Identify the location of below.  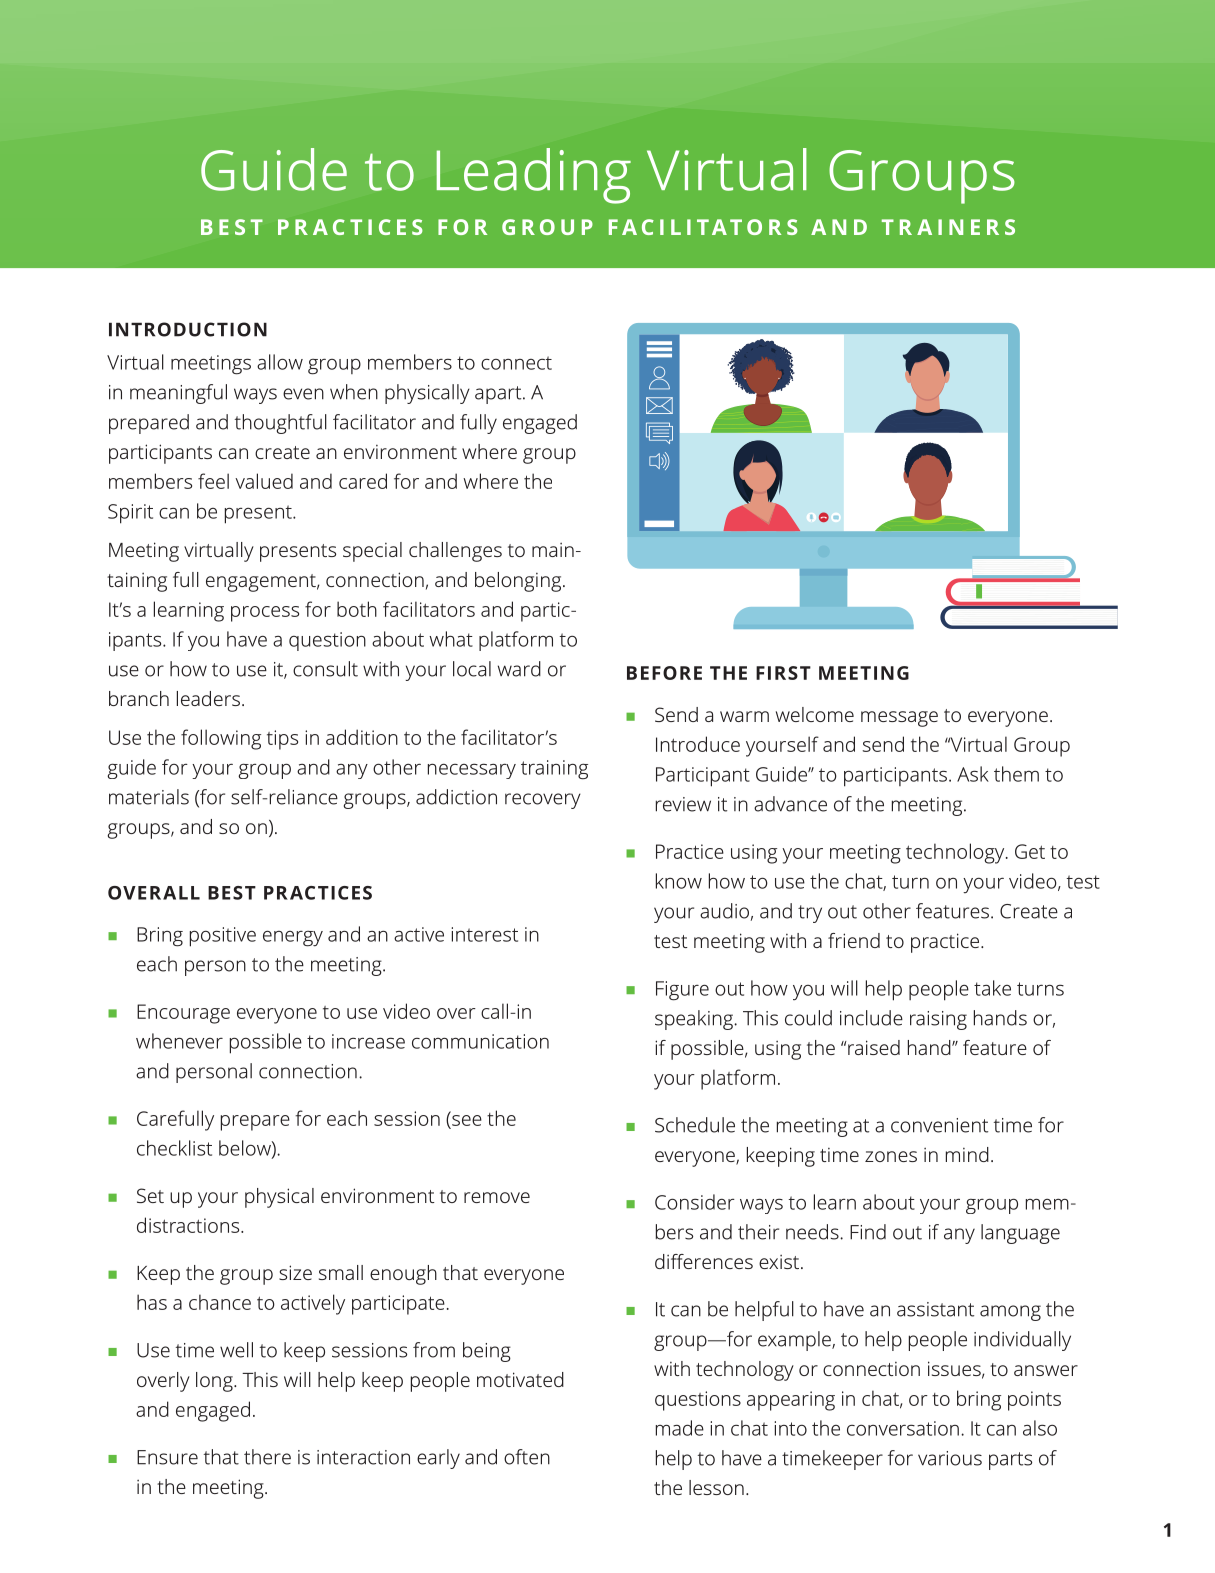
(246, 1149).
